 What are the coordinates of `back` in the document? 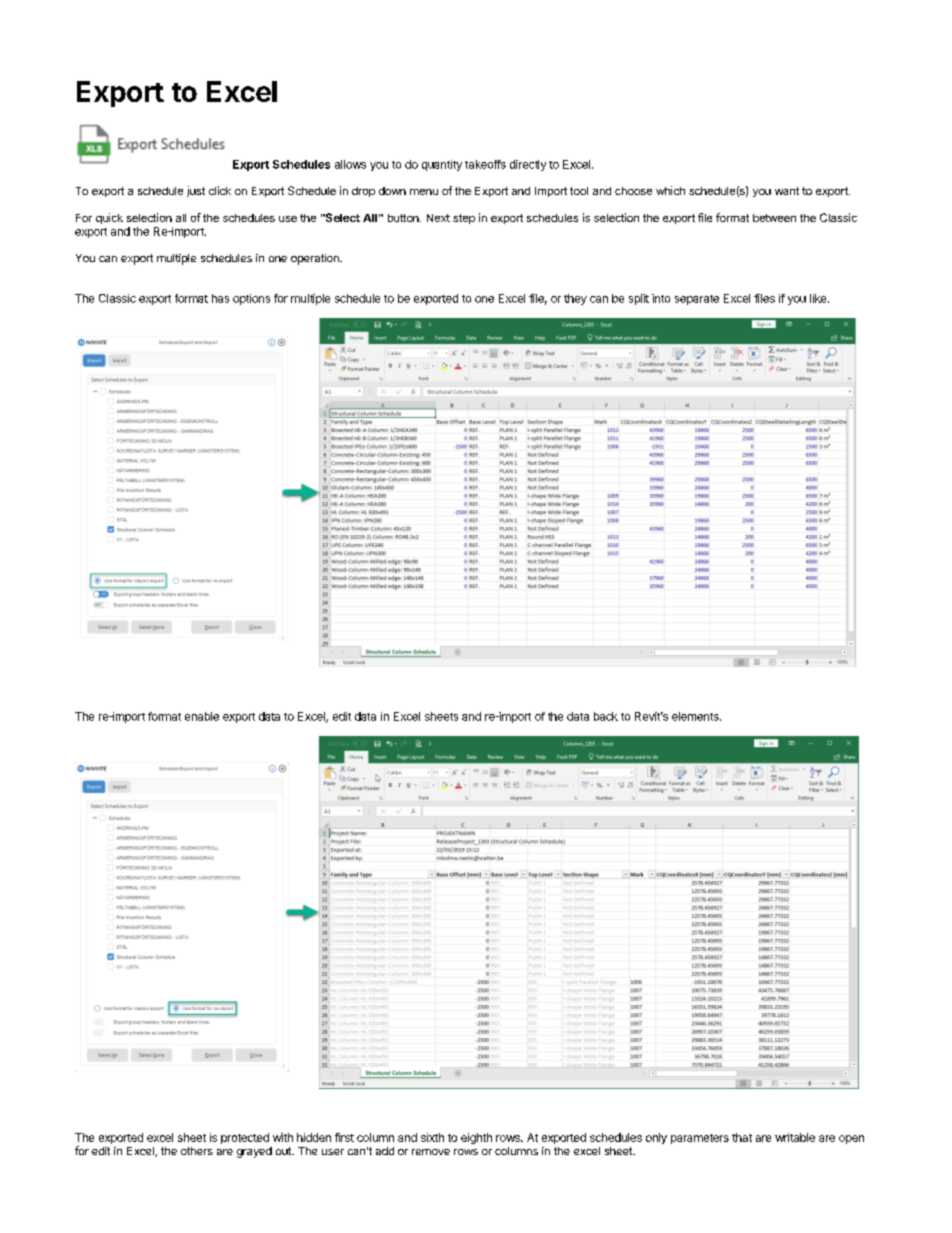 It's located at (606, 716).
